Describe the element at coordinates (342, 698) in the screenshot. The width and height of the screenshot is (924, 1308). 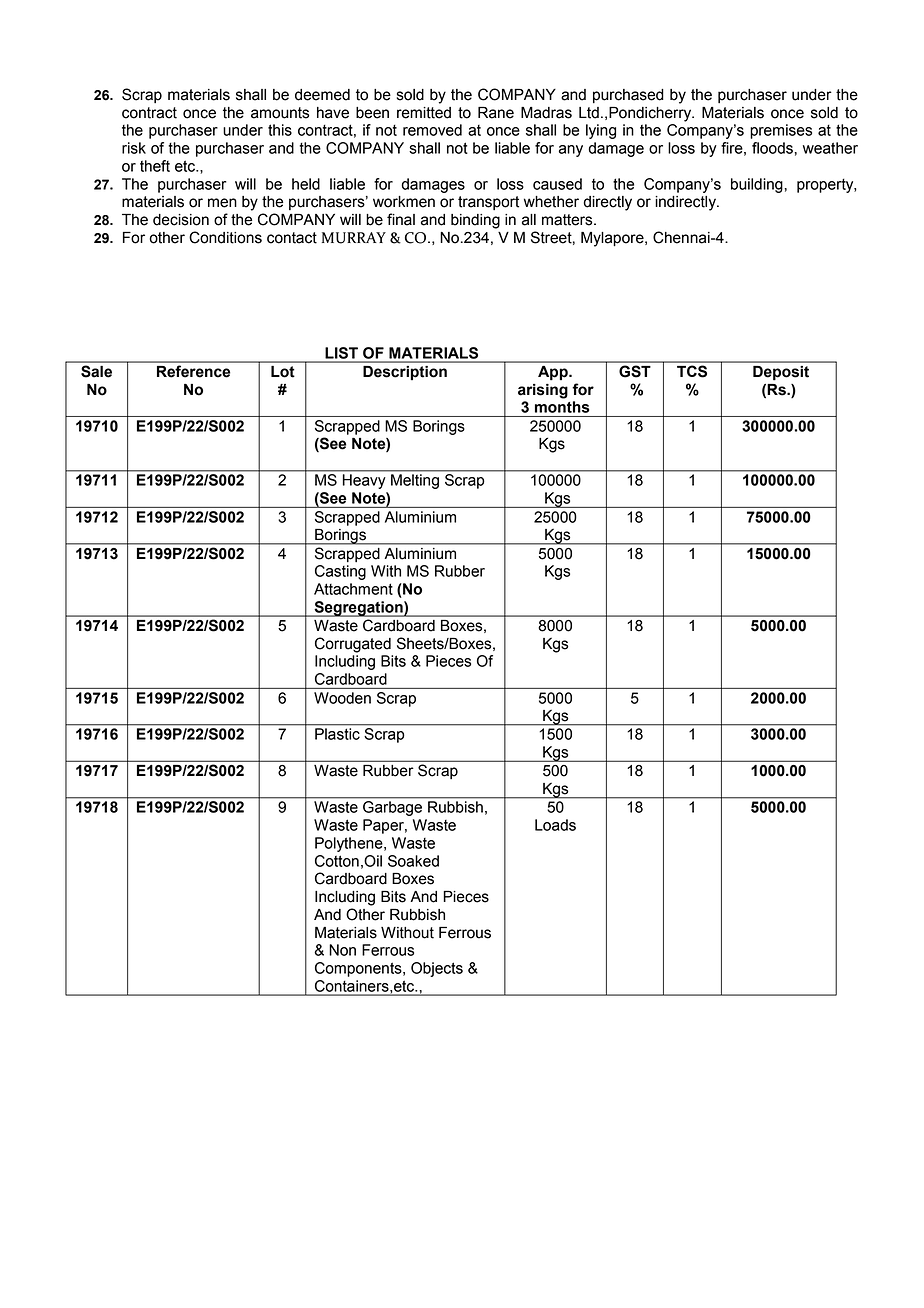
I see `Wooden` at that location.
